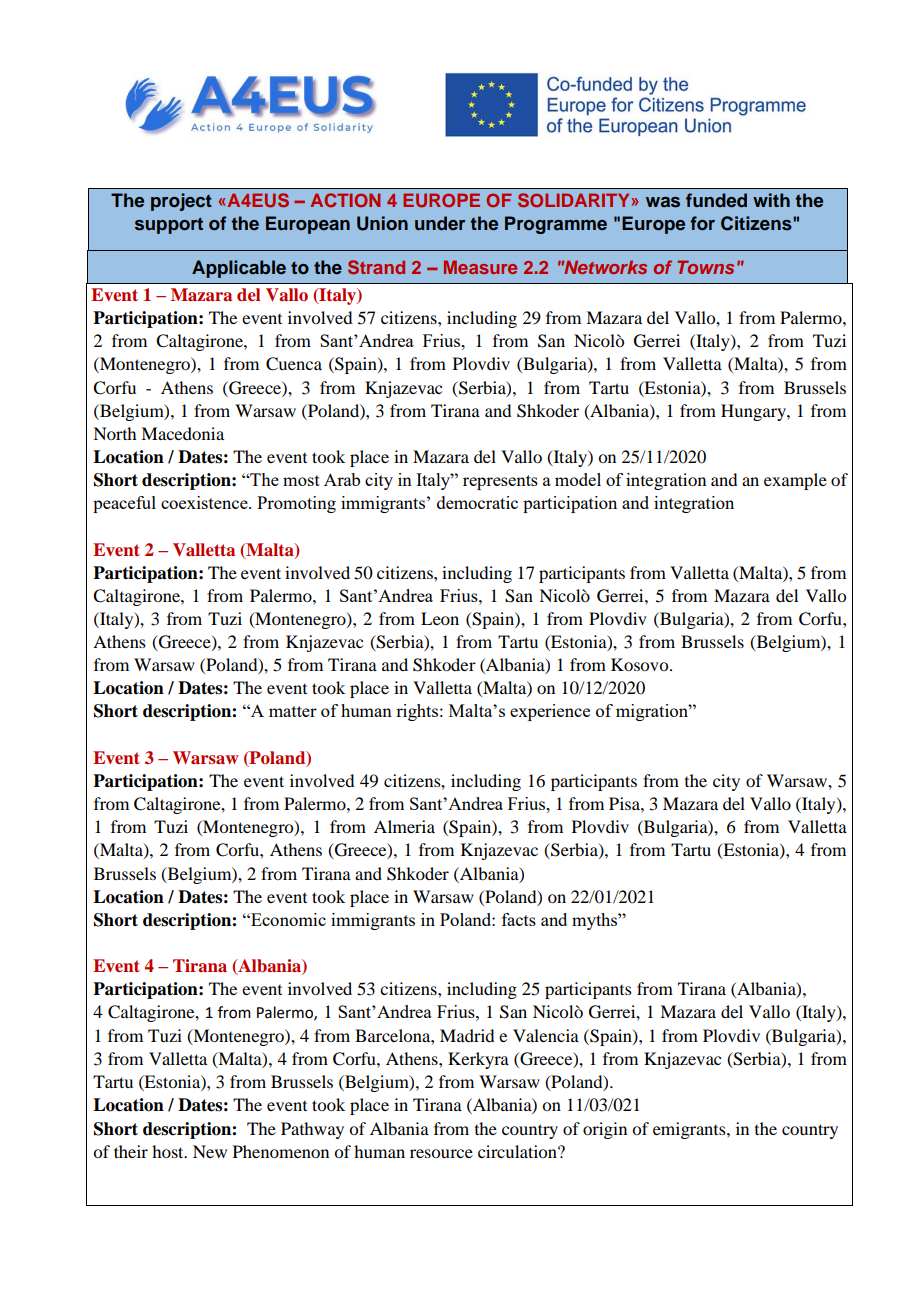  I want to click on Leon, so click(440, 618).
